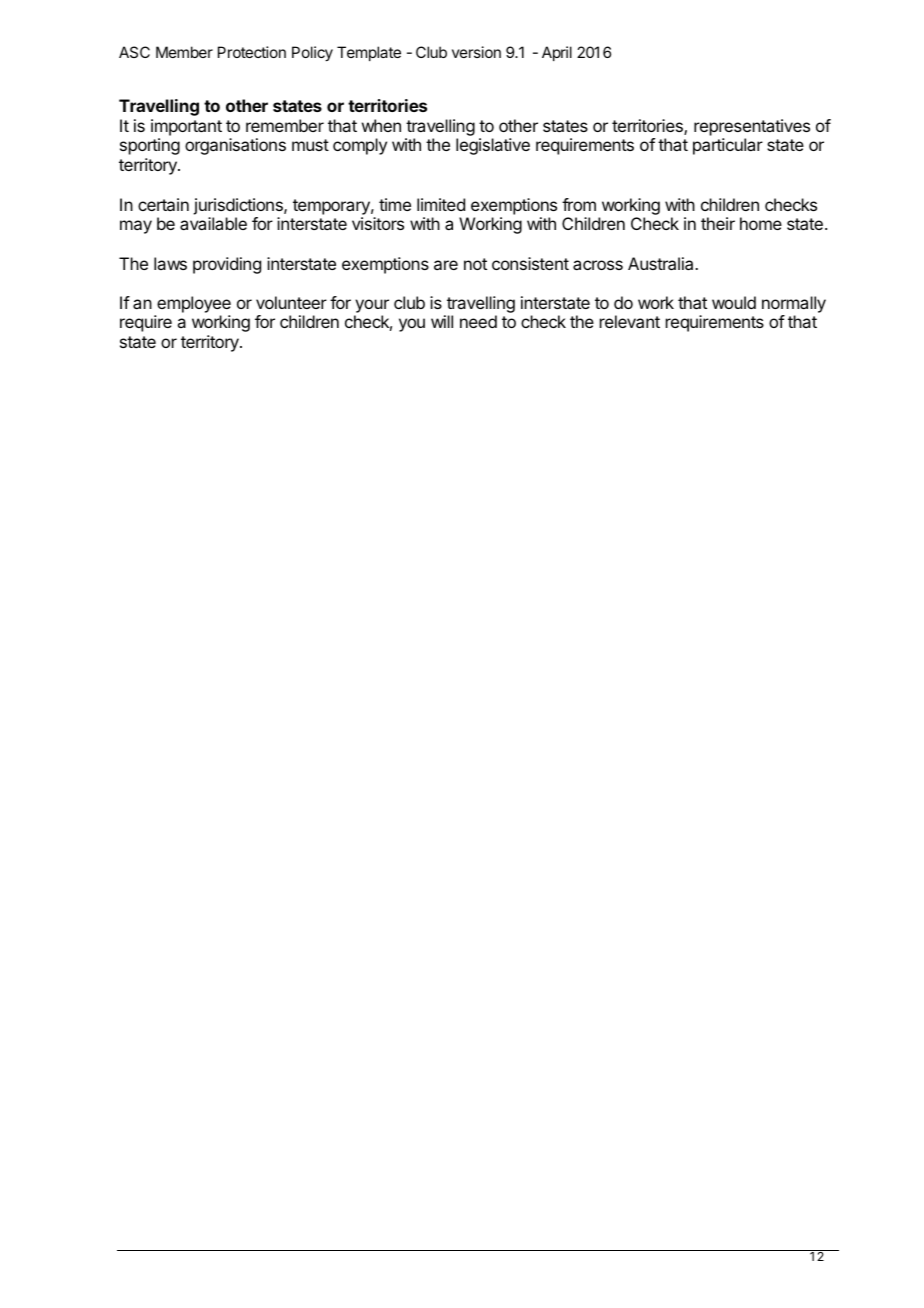 The width and height of the page is (924, 1308). What do you see at coordinates (734, 302) in the page?
I see `would` at bounding box center [734, 302].
